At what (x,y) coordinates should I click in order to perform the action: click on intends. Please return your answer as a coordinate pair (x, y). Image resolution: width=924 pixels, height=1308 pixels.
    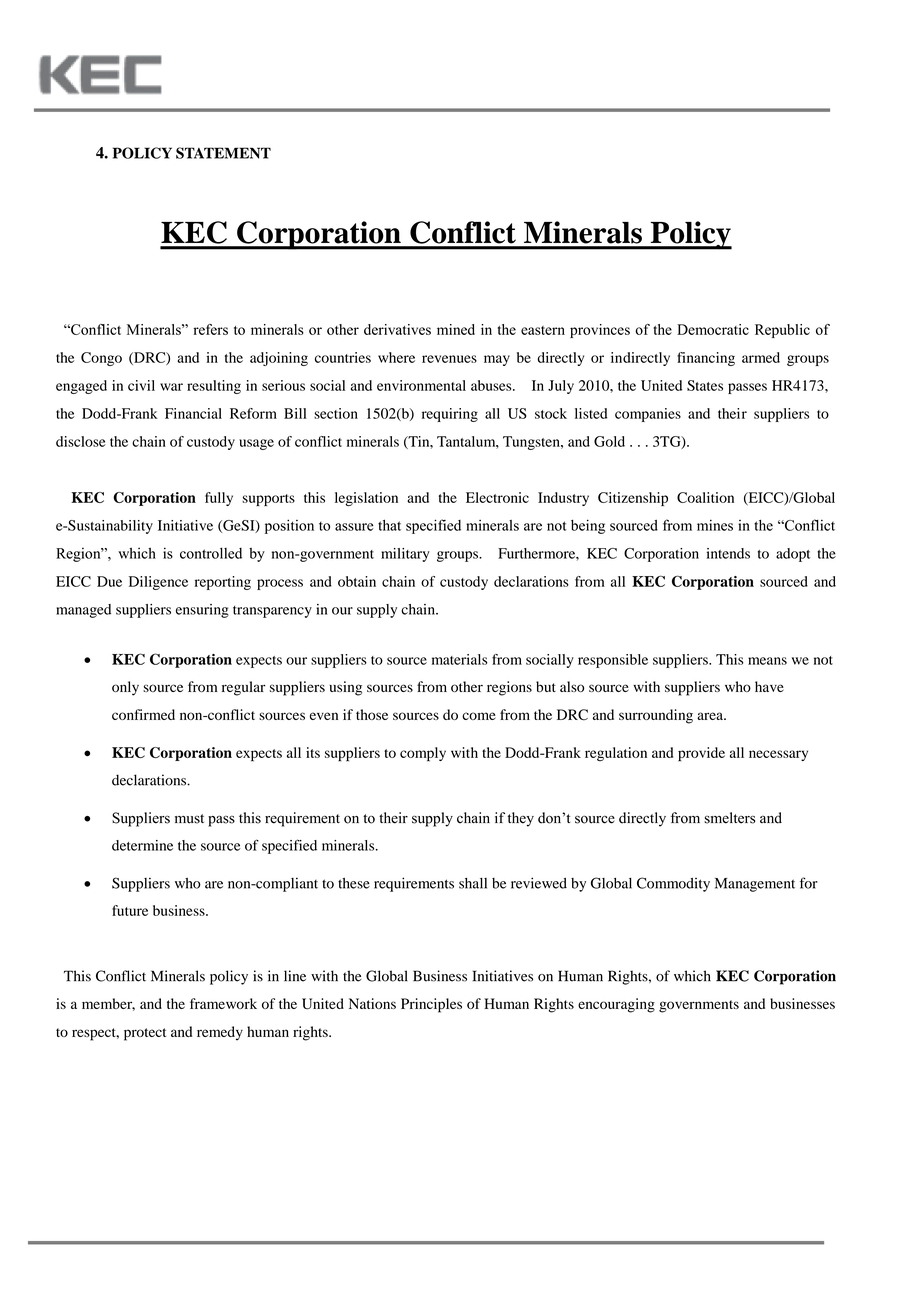
    Looking at the image, I should click on (728, 553).
